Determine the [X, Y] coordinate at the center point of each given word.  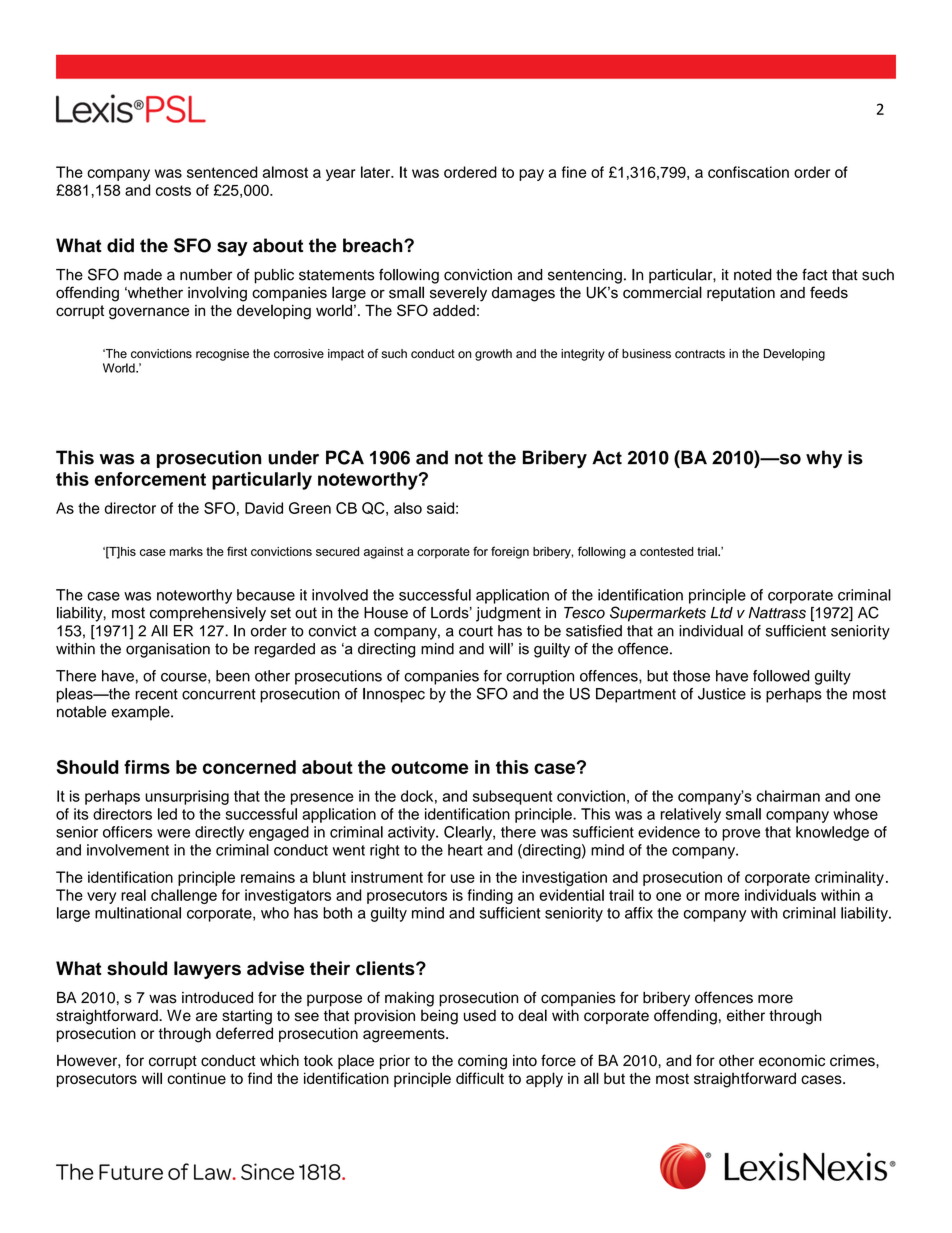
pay [531, 175]
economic [792, 1061]
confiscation [748, 172]
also [408, 508]
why [824, 459]
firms [147, 767]
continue [196, 1078]
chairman [788, 796]
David [264, 508]
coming [482, 1062]
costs [173, 190]
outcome [429, 767]
